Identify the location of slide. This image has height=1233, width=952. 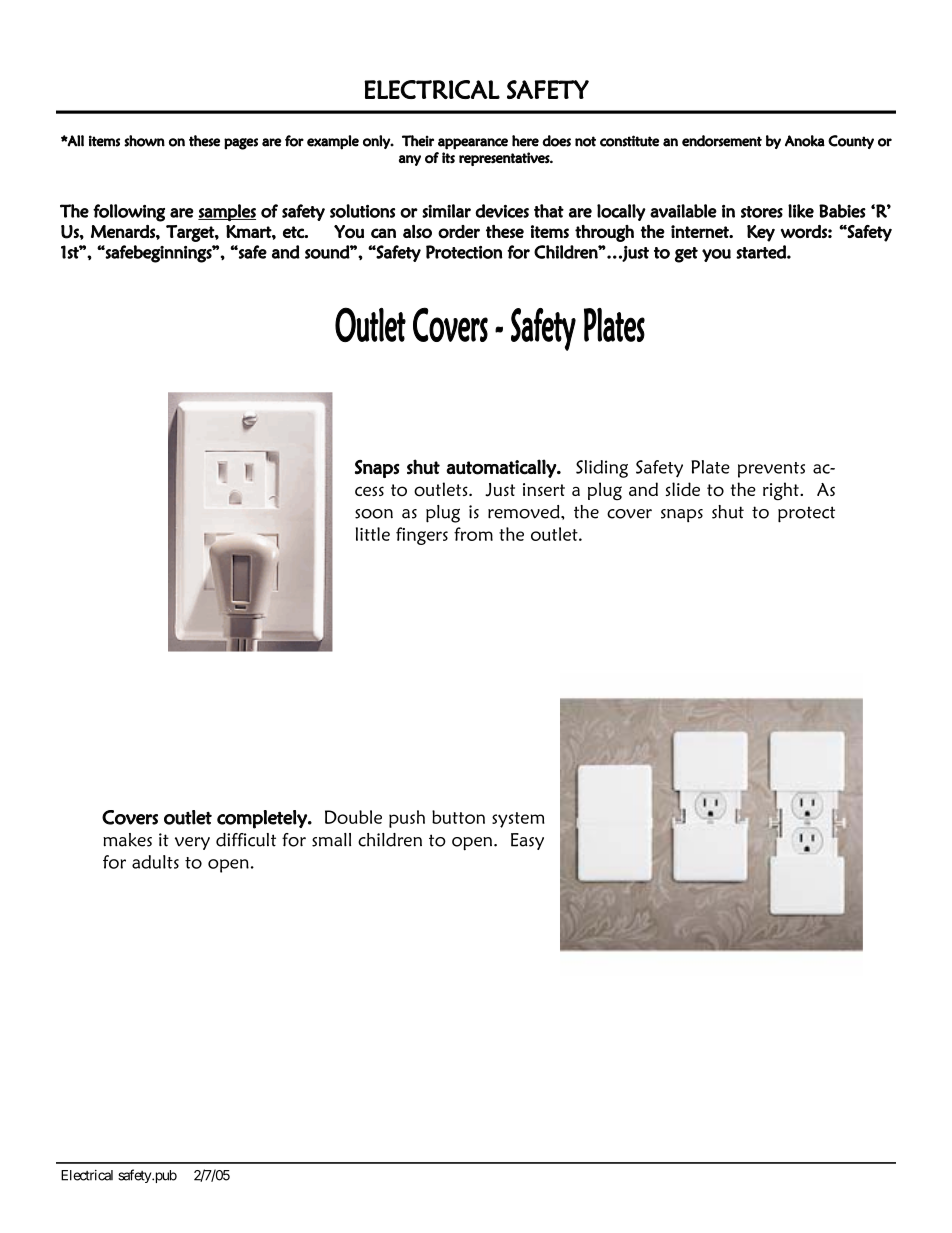
(683, 489).
